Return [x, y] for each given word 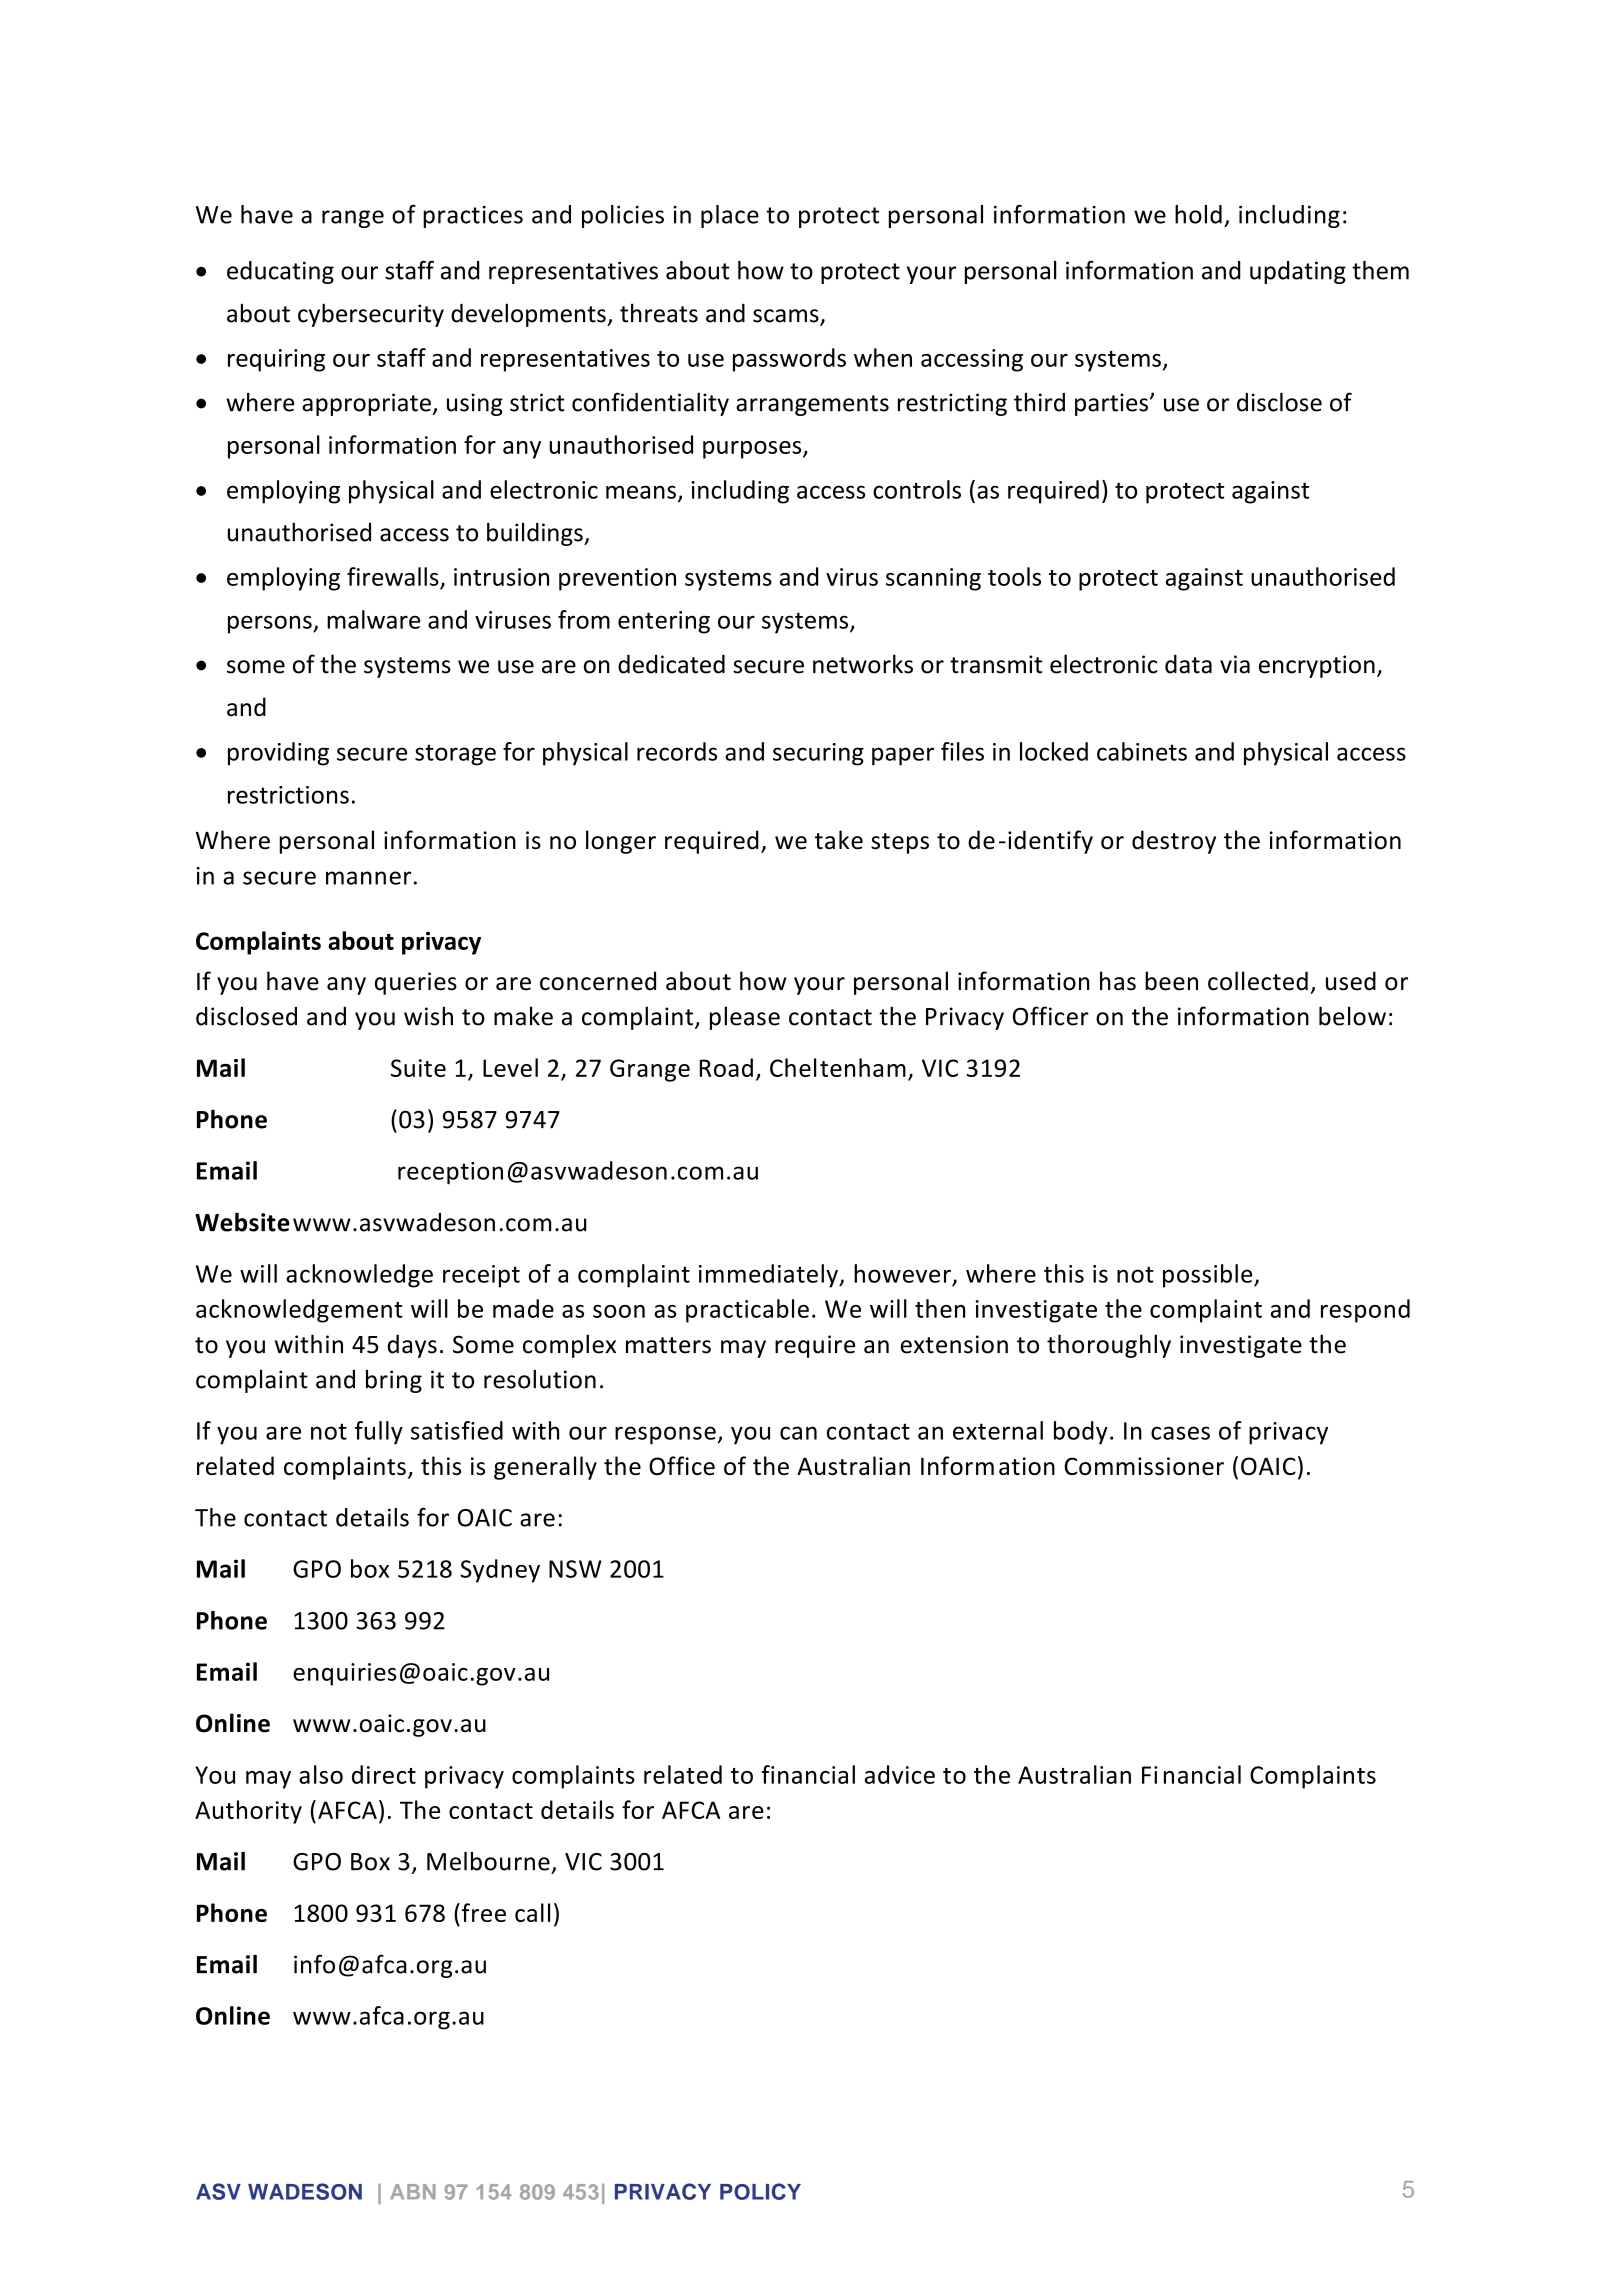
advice [900, 1774]
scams [787, 317]
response [665, 1435]
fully [379, 1433]
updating [1298, 272]
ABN [413, 2191]
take [839, 840]
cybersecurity [371, 315]
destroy [1174, 842]
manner [368, 878]
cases [1180, 1433]
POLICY [760, 2191]
